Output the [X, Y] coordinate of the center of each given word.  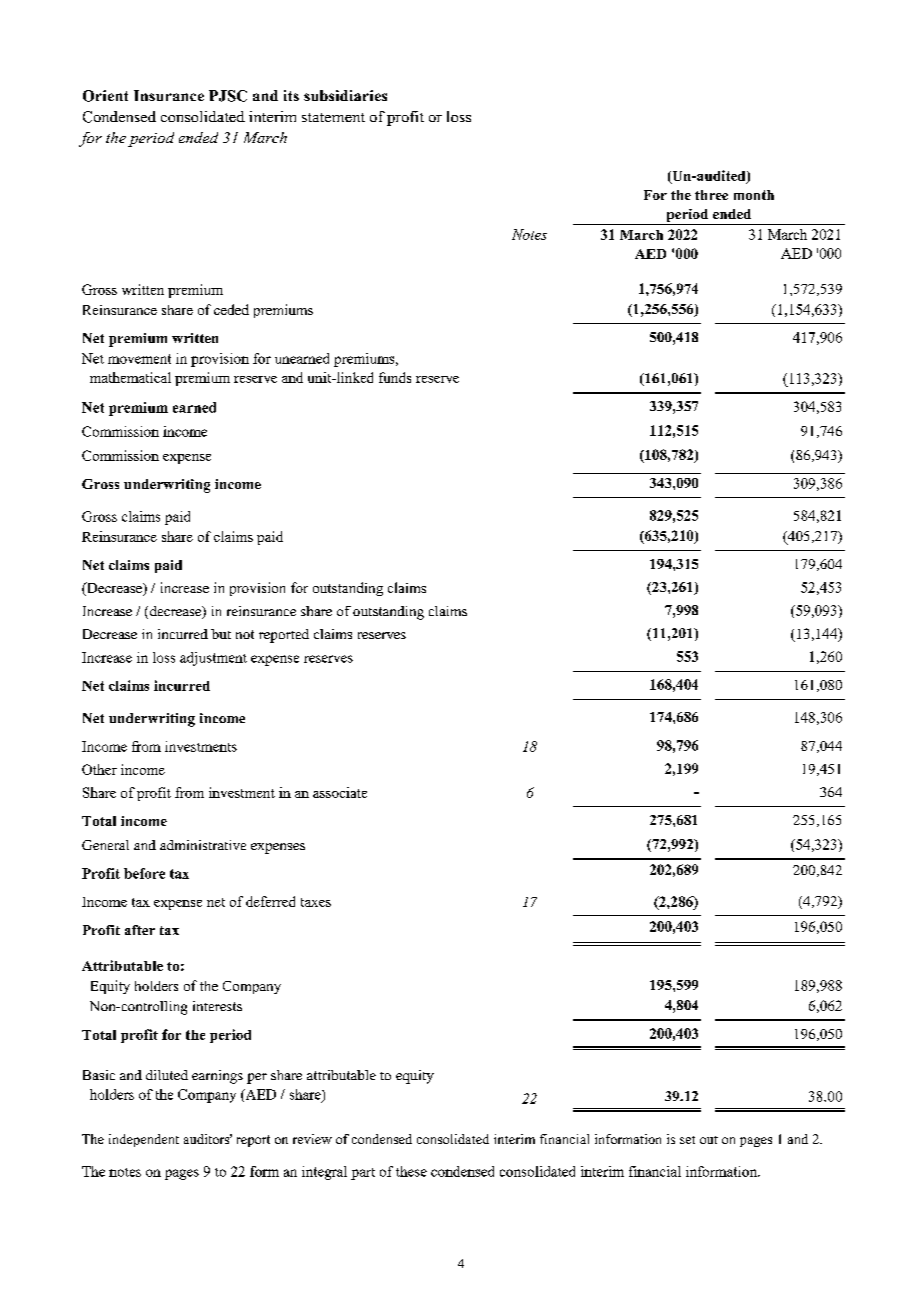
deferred [270, 901]
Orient [105, 96]
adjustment [213, 659]
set [687, 1140]
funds [395, 377]
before [144, 873]
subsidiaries [345, 95]
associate [340, 792]
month [754, 195]
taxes [316, 902]
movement [139, 359]
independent [144, 1140]
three [711, 195]
